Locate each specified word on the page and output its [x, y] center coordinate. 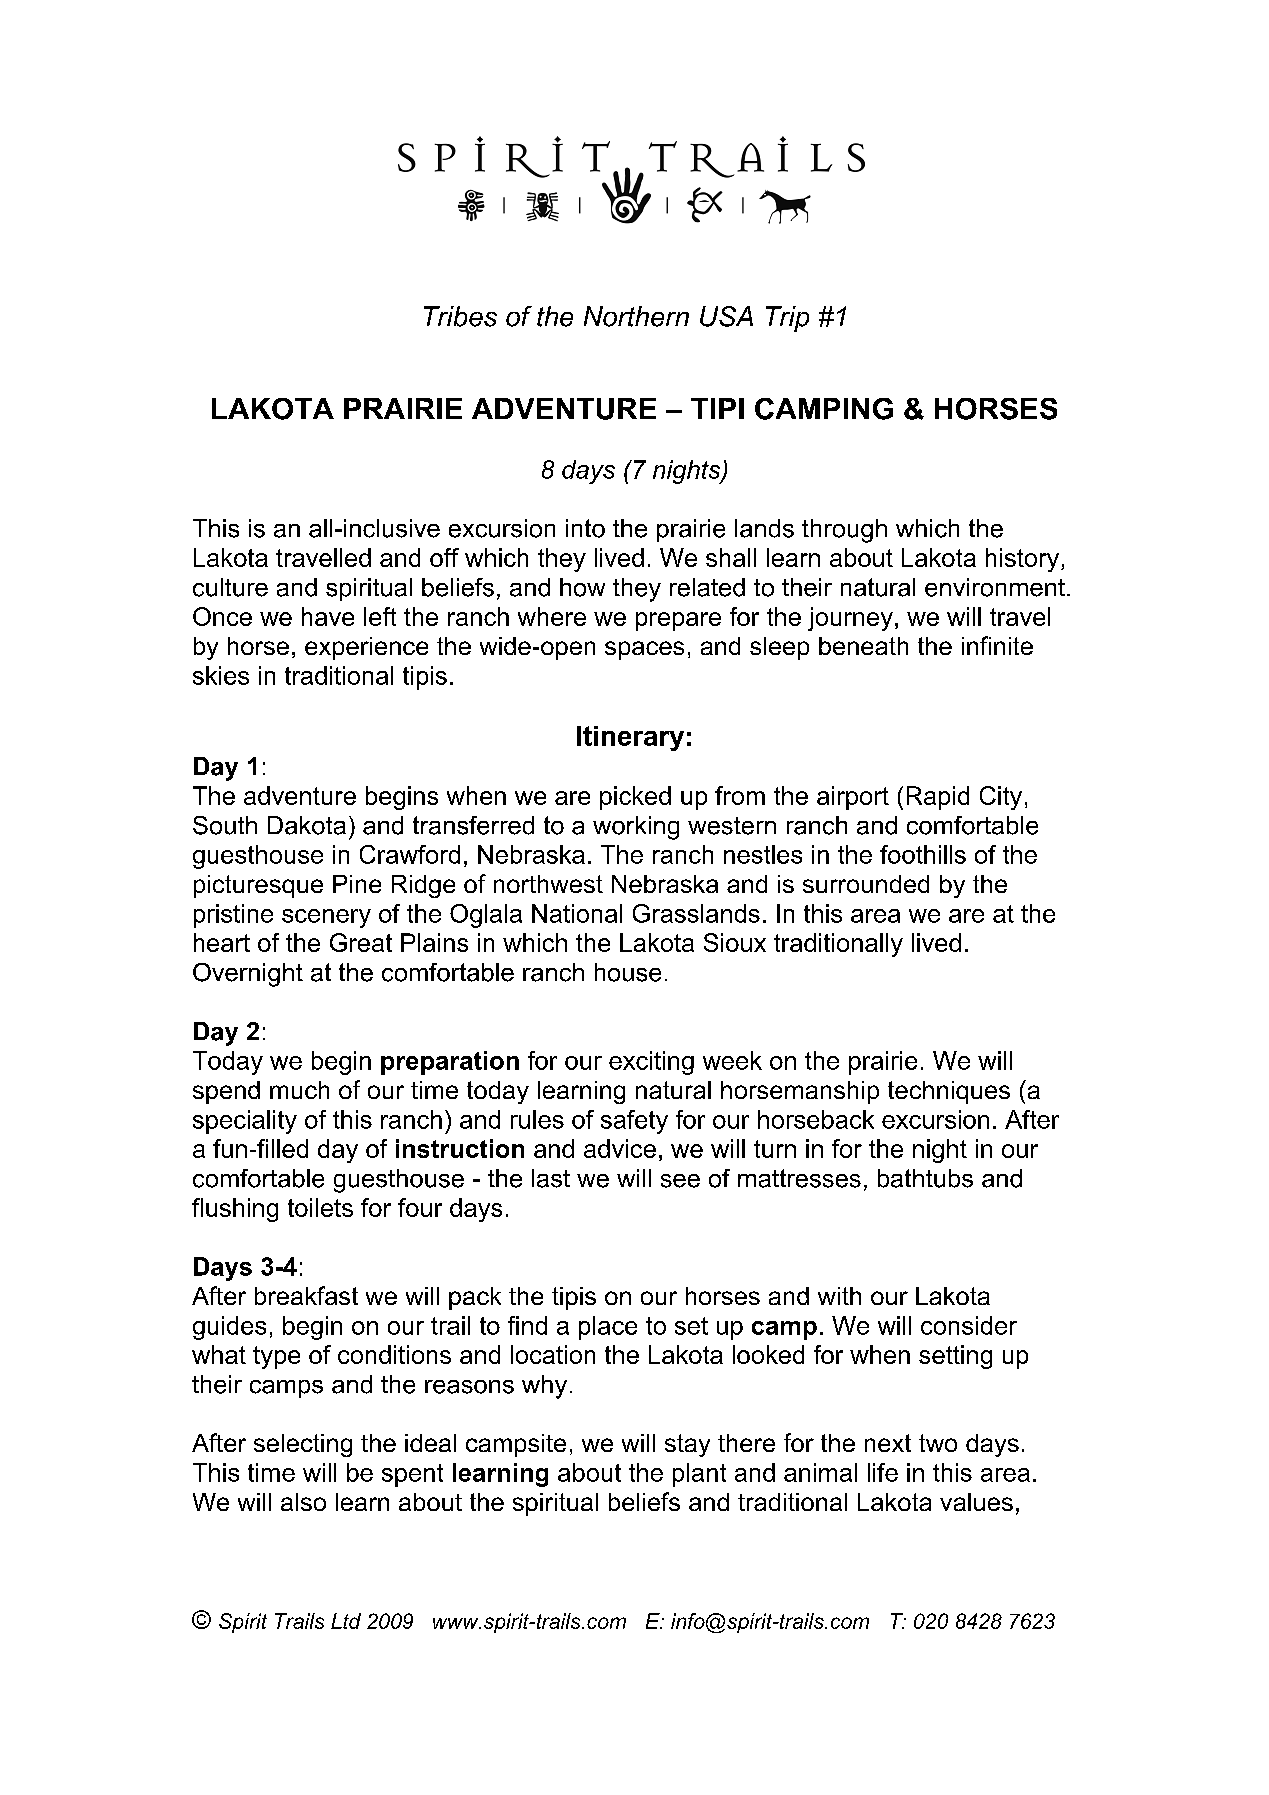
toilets [320, 1207]
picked [635, 798]
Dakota [307, 825]
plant [699, 1475]
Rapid [938, 798]
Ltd [346, 1621]
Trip [787, 319]
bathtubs [925, 1178]
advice [620, 1148]
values [976, 1502]
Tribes [460, 316]
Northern [636, 316]
